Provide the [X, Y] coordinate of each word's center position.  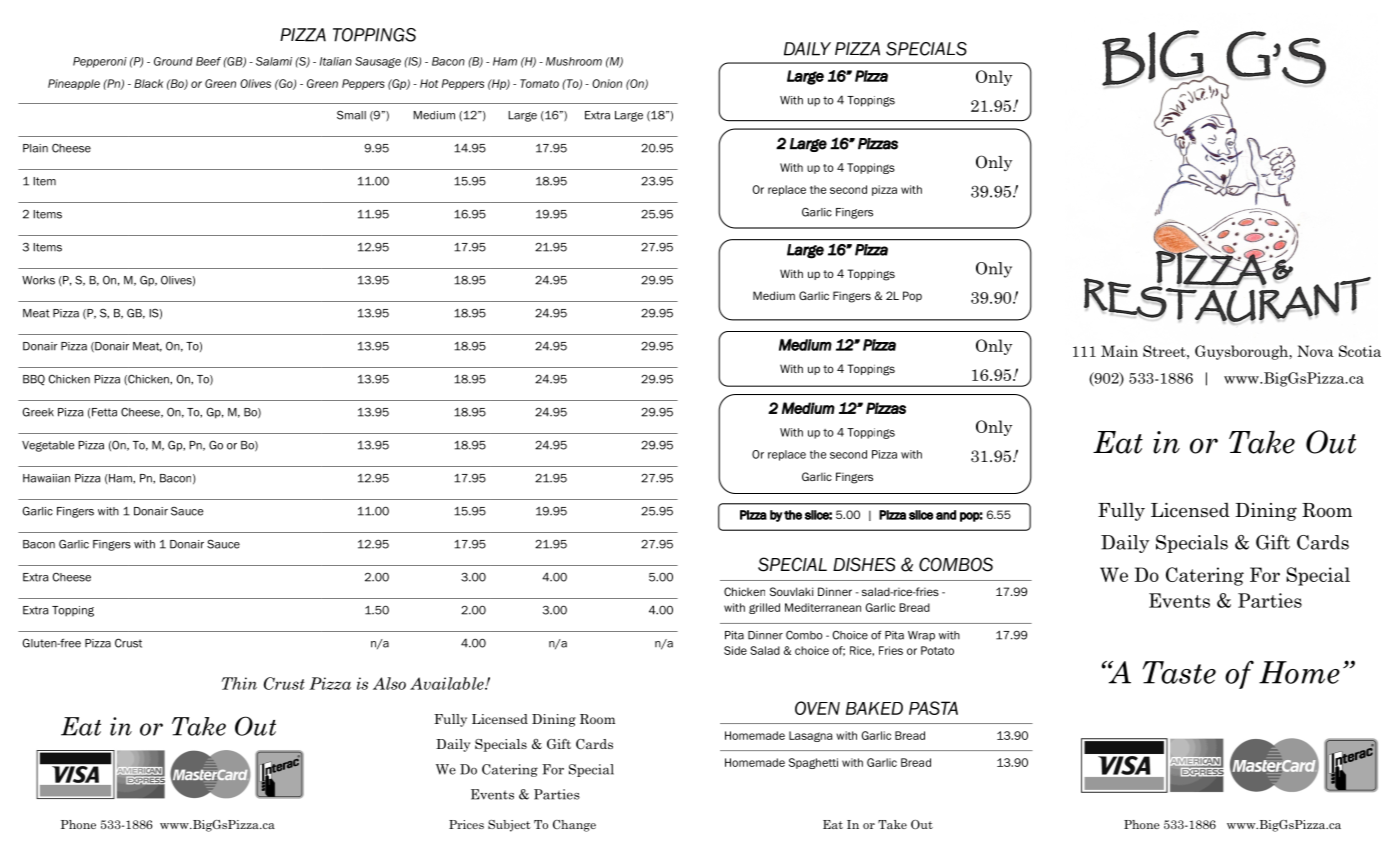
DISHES [864, 564]
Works [38, 280]
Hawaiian [46, 478]
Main [1119, 351]
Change [574, 826]
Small [351, 115]
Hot [429, 83]
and [946, 515]
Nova [1315, 351]
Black [148, 83]
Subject [509, 826]
